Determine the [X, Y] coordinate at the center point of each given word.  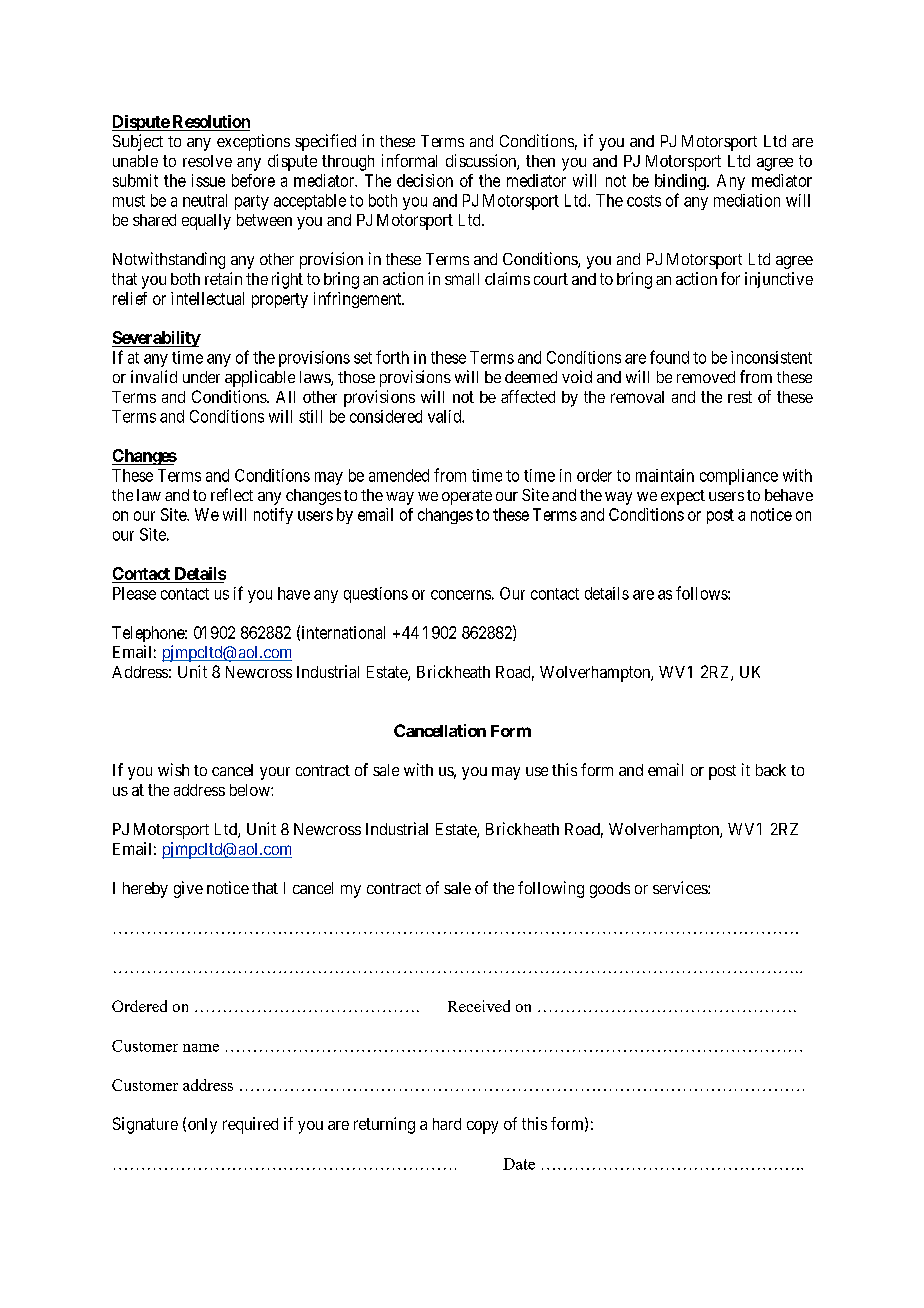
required [250, 1125]
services [681, 887]
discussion [482, 162]
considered [386, 416]
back [771, 770]
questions [376, 595]
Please [134, 593]
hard [447, 1124]
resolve [207, 161]
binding [681, 182]
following [551, 889]
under [201, 377]
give [188, 889]
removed [706, 377]
